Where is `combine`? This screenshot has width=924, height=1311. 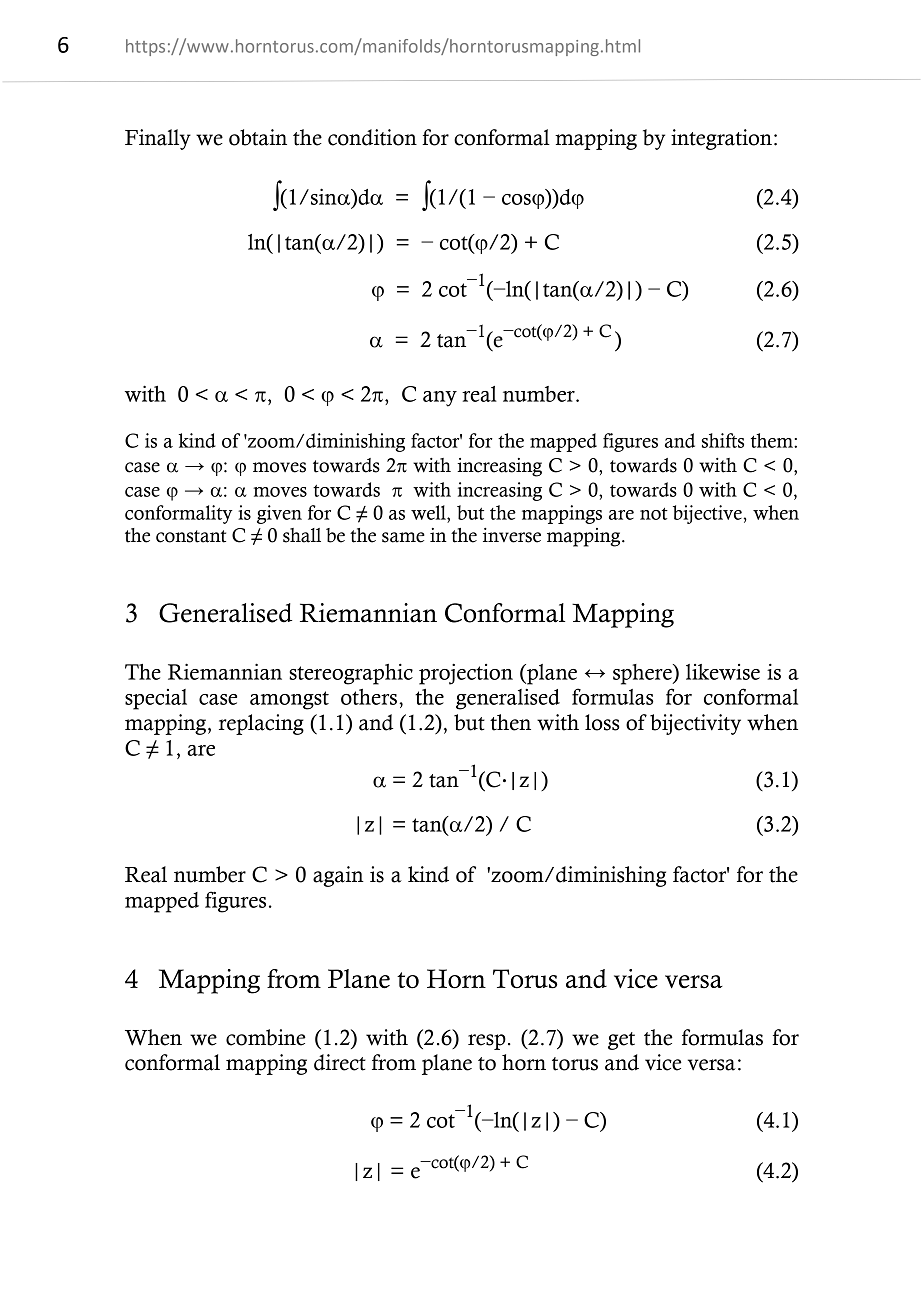
combine is located at coordinates (266, 1037).
